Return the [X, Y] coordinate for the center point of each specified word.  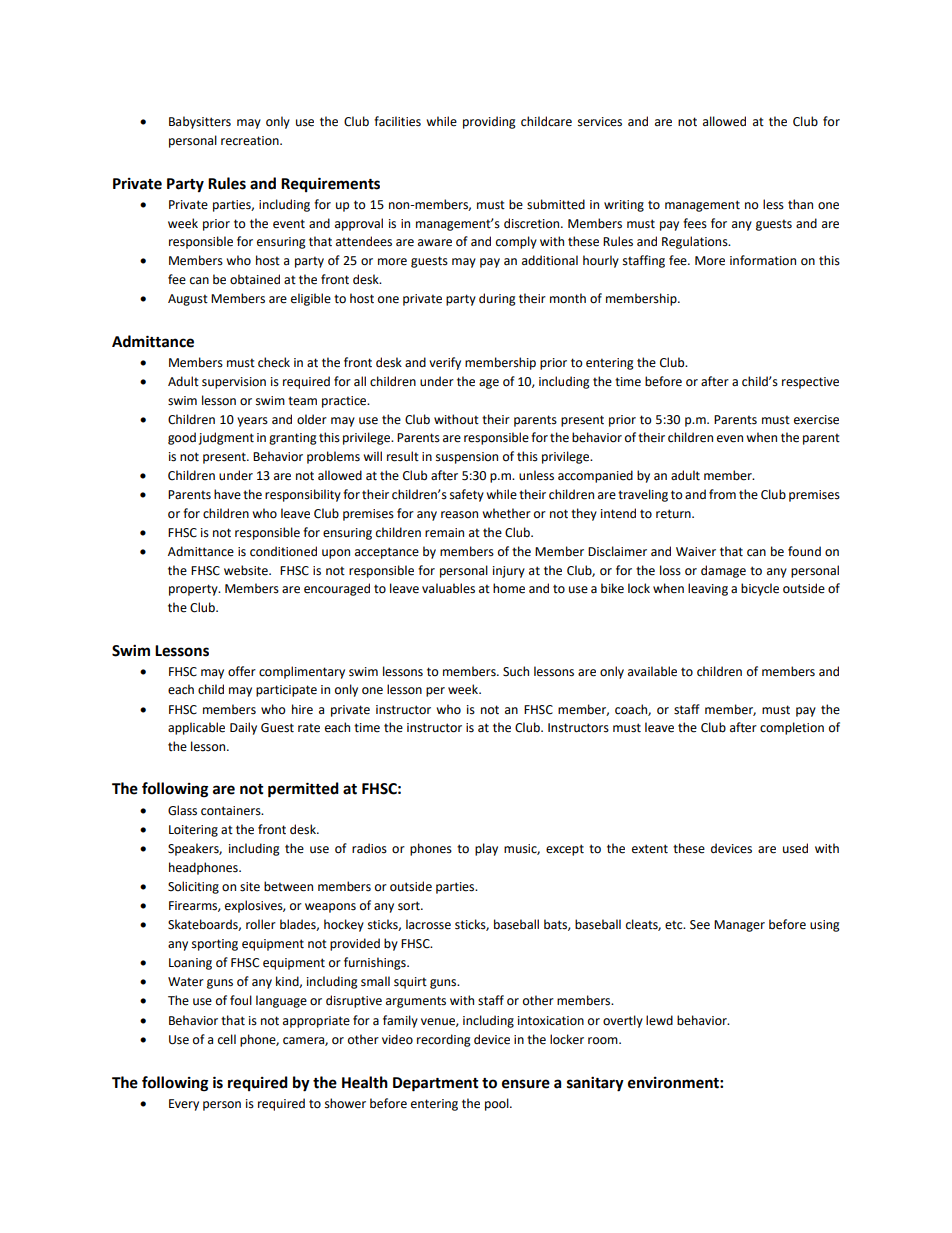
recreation [251, 141]
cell [227, 1039]
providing [489, 122]
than [800, 204]
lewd [659, 1020]
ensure [526, 1084]
